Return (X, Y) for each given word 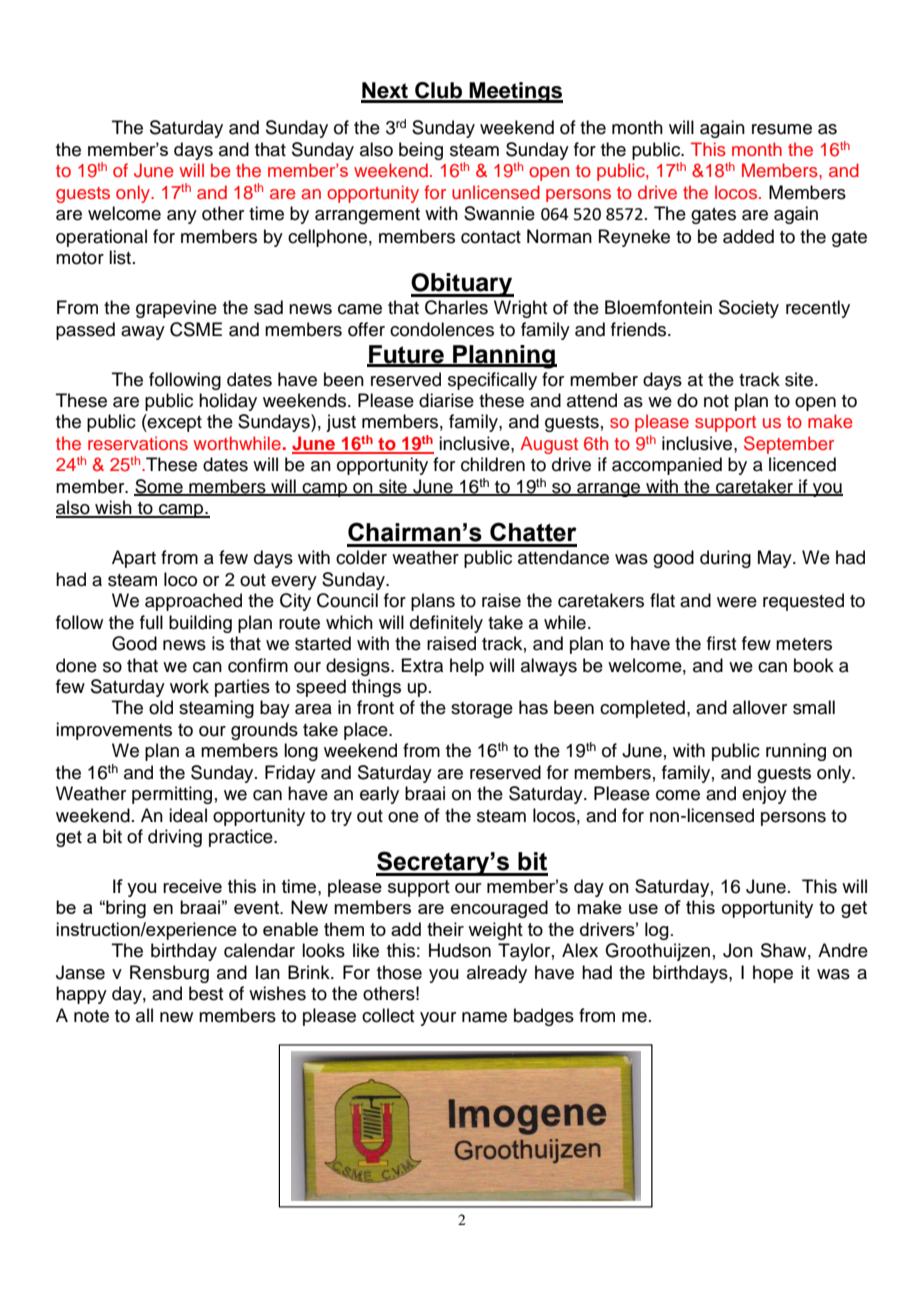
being (421, 151)
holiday (228, 402)
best (206, 993)
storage (482, 710)
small (814, 707)
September (789, 445)
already (497, 974)
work (189, 686)
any (182, 217)
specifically (492, 381)
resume (782, 129)
